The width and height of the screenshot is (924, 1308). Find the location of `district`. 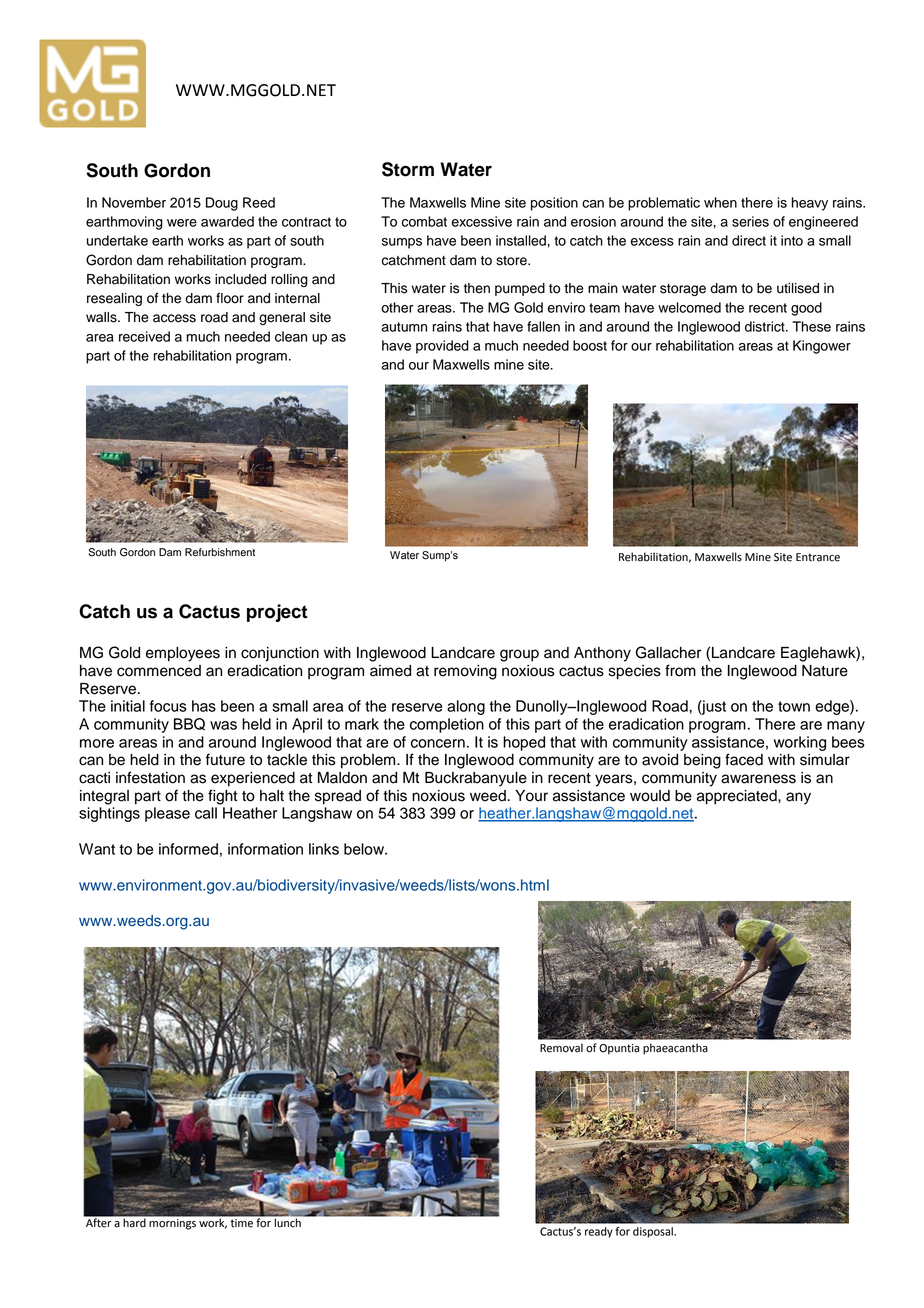

district is located at coordinates (766, 326).
